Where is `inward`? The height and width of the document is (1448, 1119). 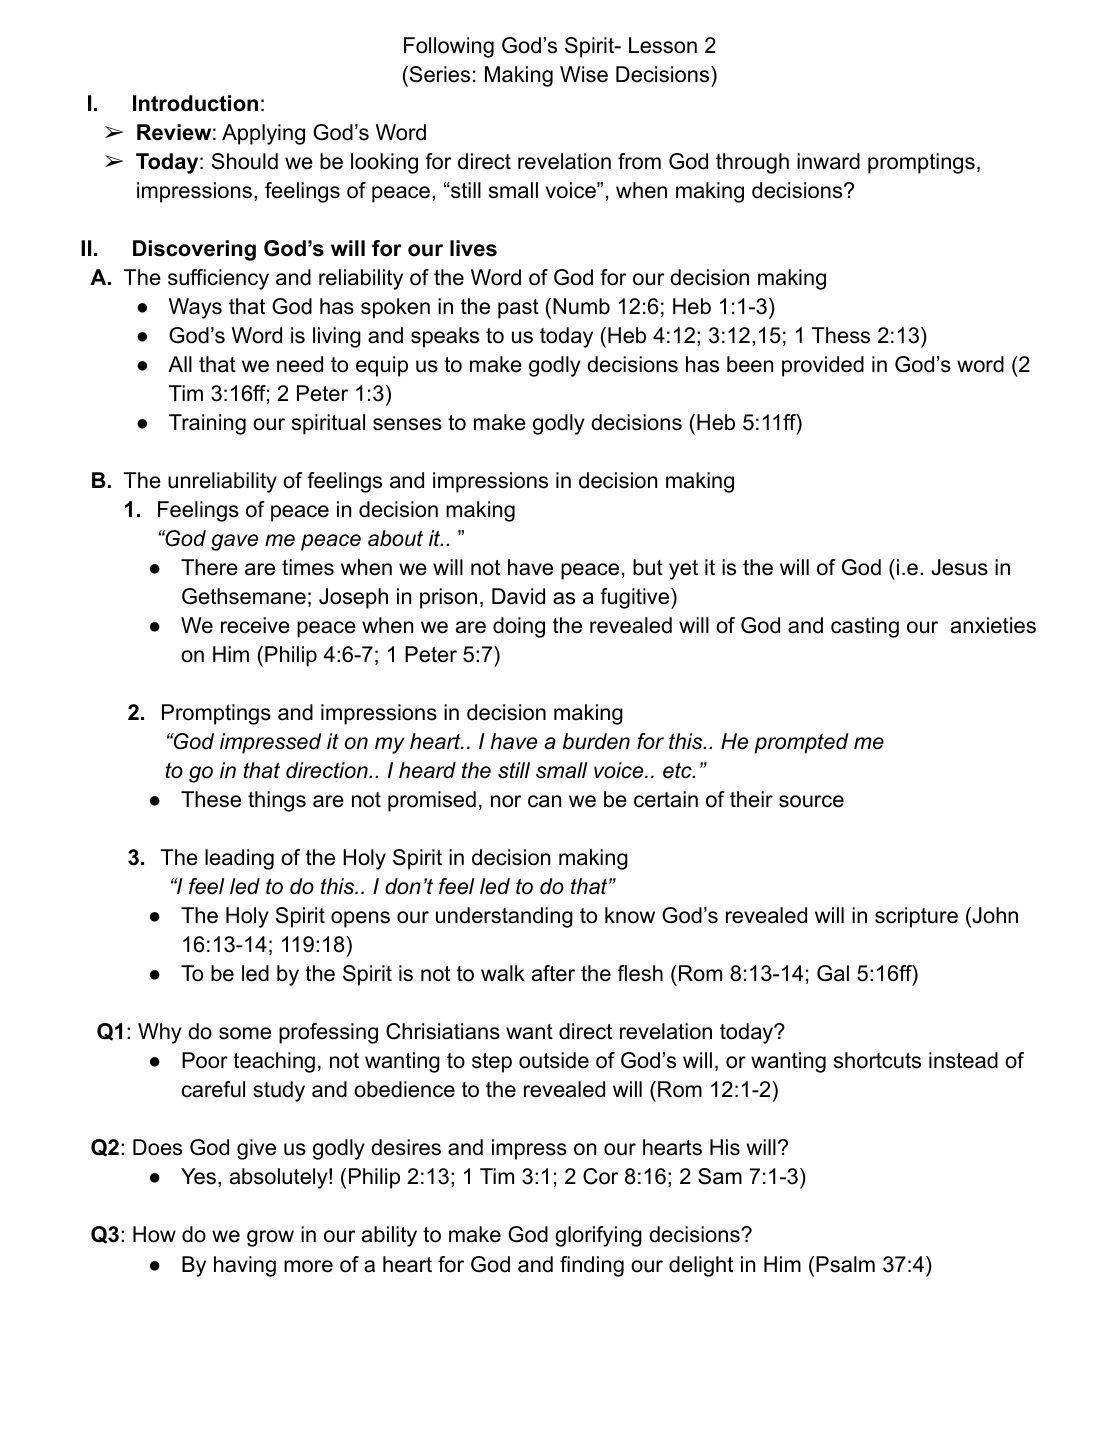 inward is located at coordinates (828, 161).
